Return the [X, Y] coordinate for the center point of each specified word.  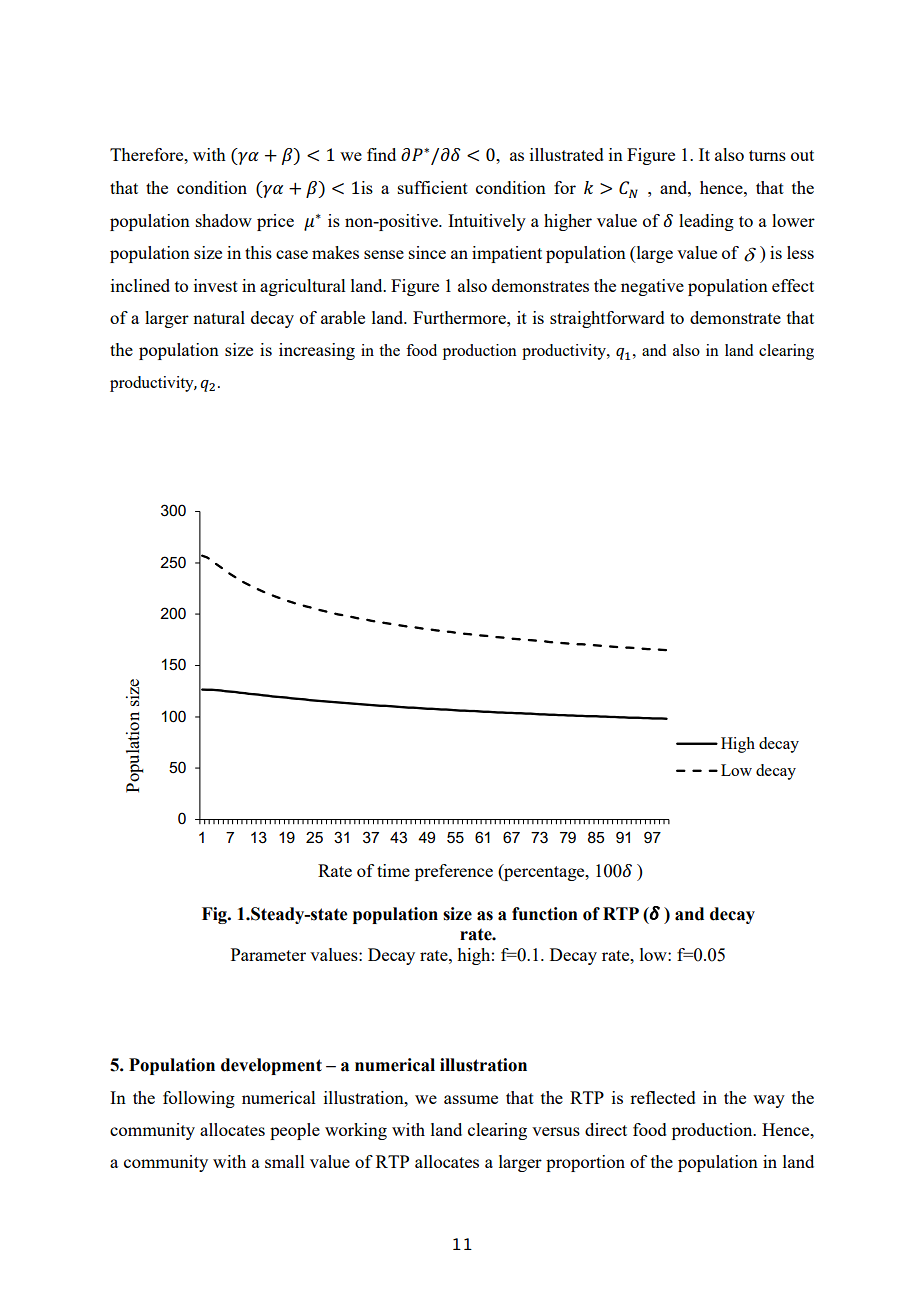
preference [454, 872]
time [393, 870]
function [545, 914]
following [199, 1099]
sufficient [433, 187]
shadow [224, 220]
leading [706, 222]
